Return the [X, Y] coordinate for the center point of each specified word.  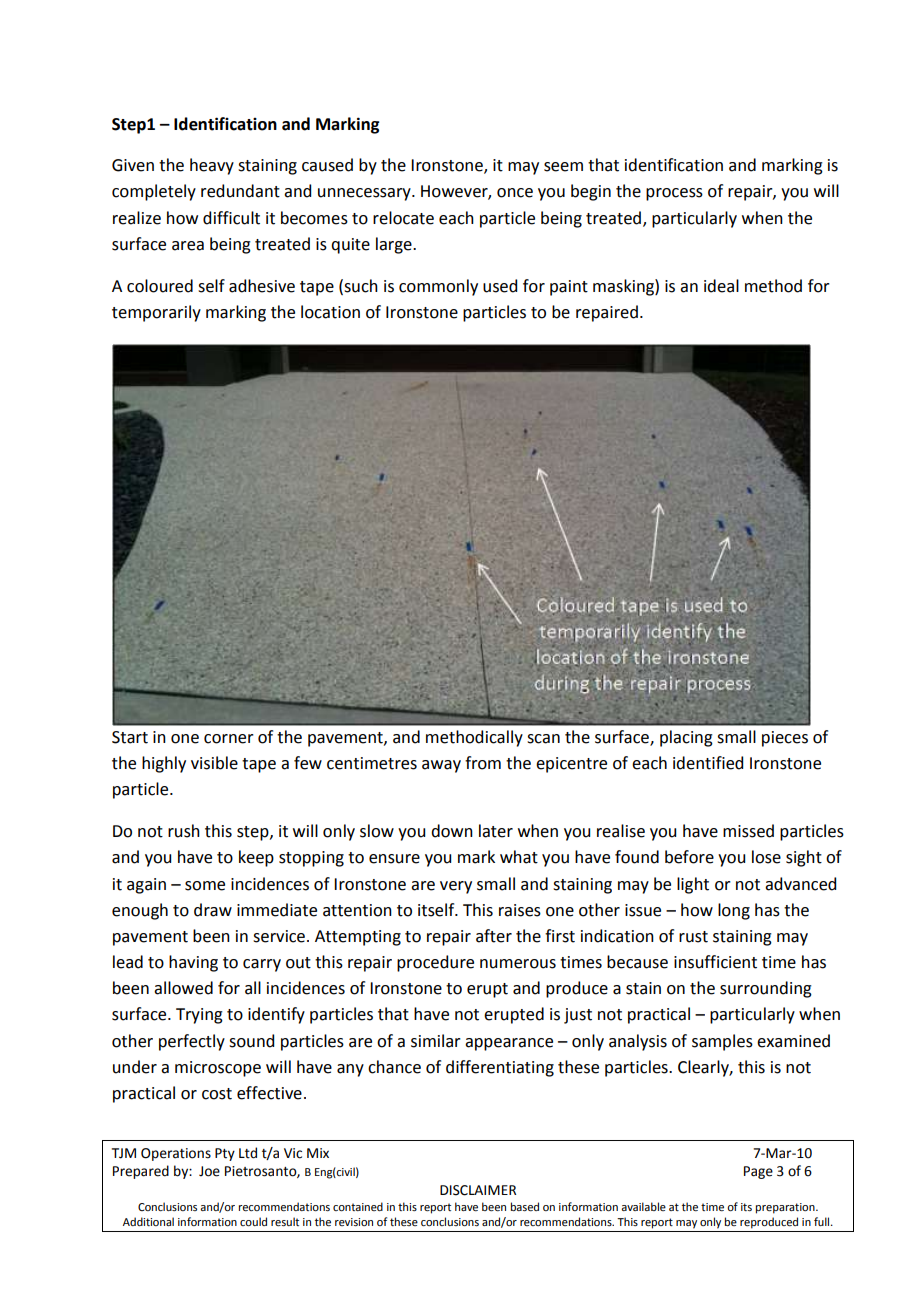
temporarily [156, 313]
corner [229, 739]
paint [569, 288]
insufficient [715, 962]
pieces [785, 739]
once [515, 193]
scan [543, 739]
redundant [240, 191]
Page [758, 1172]
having [193, 963]
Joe [209, 1171]
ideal [721, 286]
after [494, 936]
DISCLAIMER [478, 1190]
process [674, 194]
